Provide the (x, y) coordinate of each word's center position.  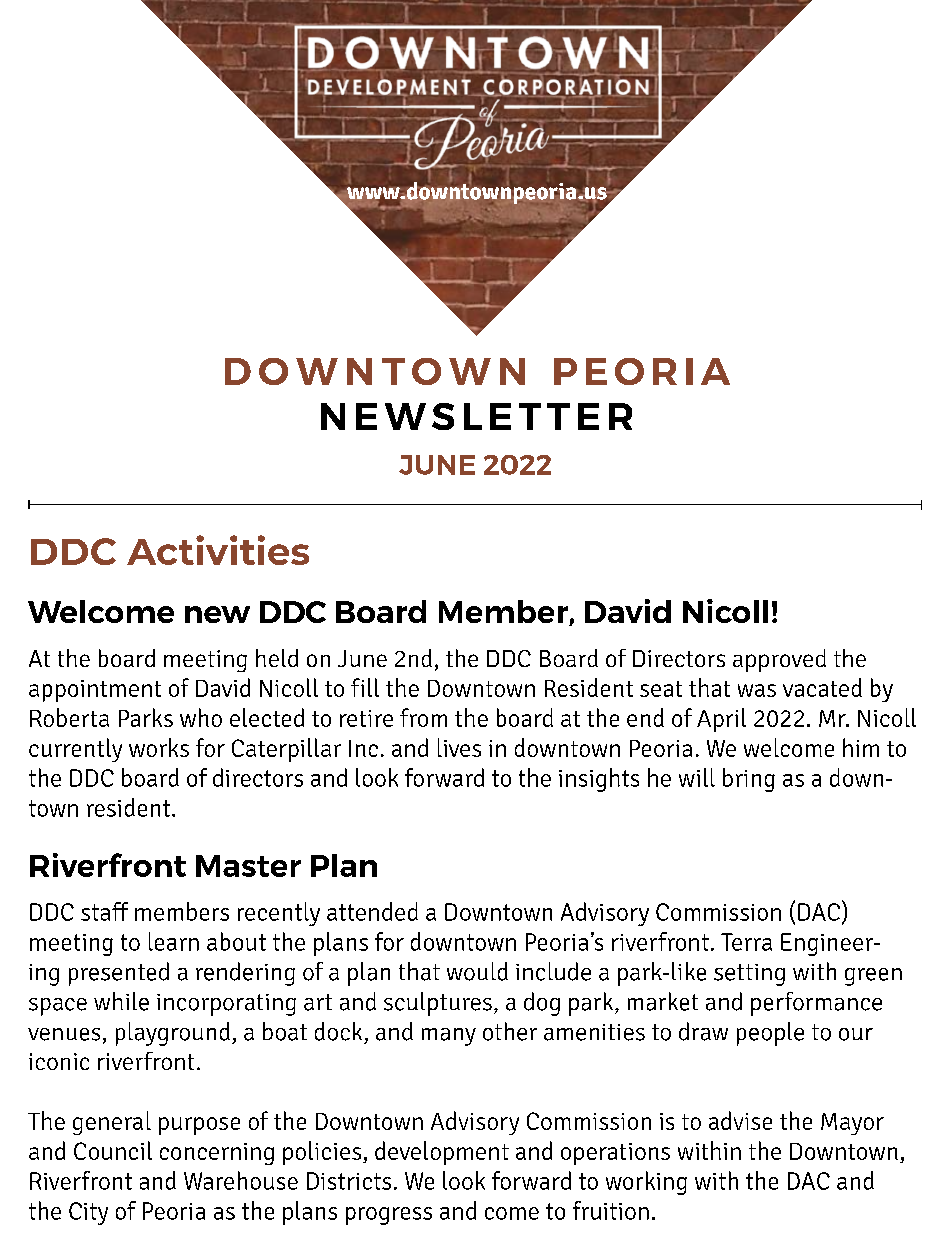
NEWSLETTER (476, 416)
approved (779, 660)
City (88, 1213)
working (646, 1183)
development (442, 1153)
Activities (218, 550)
